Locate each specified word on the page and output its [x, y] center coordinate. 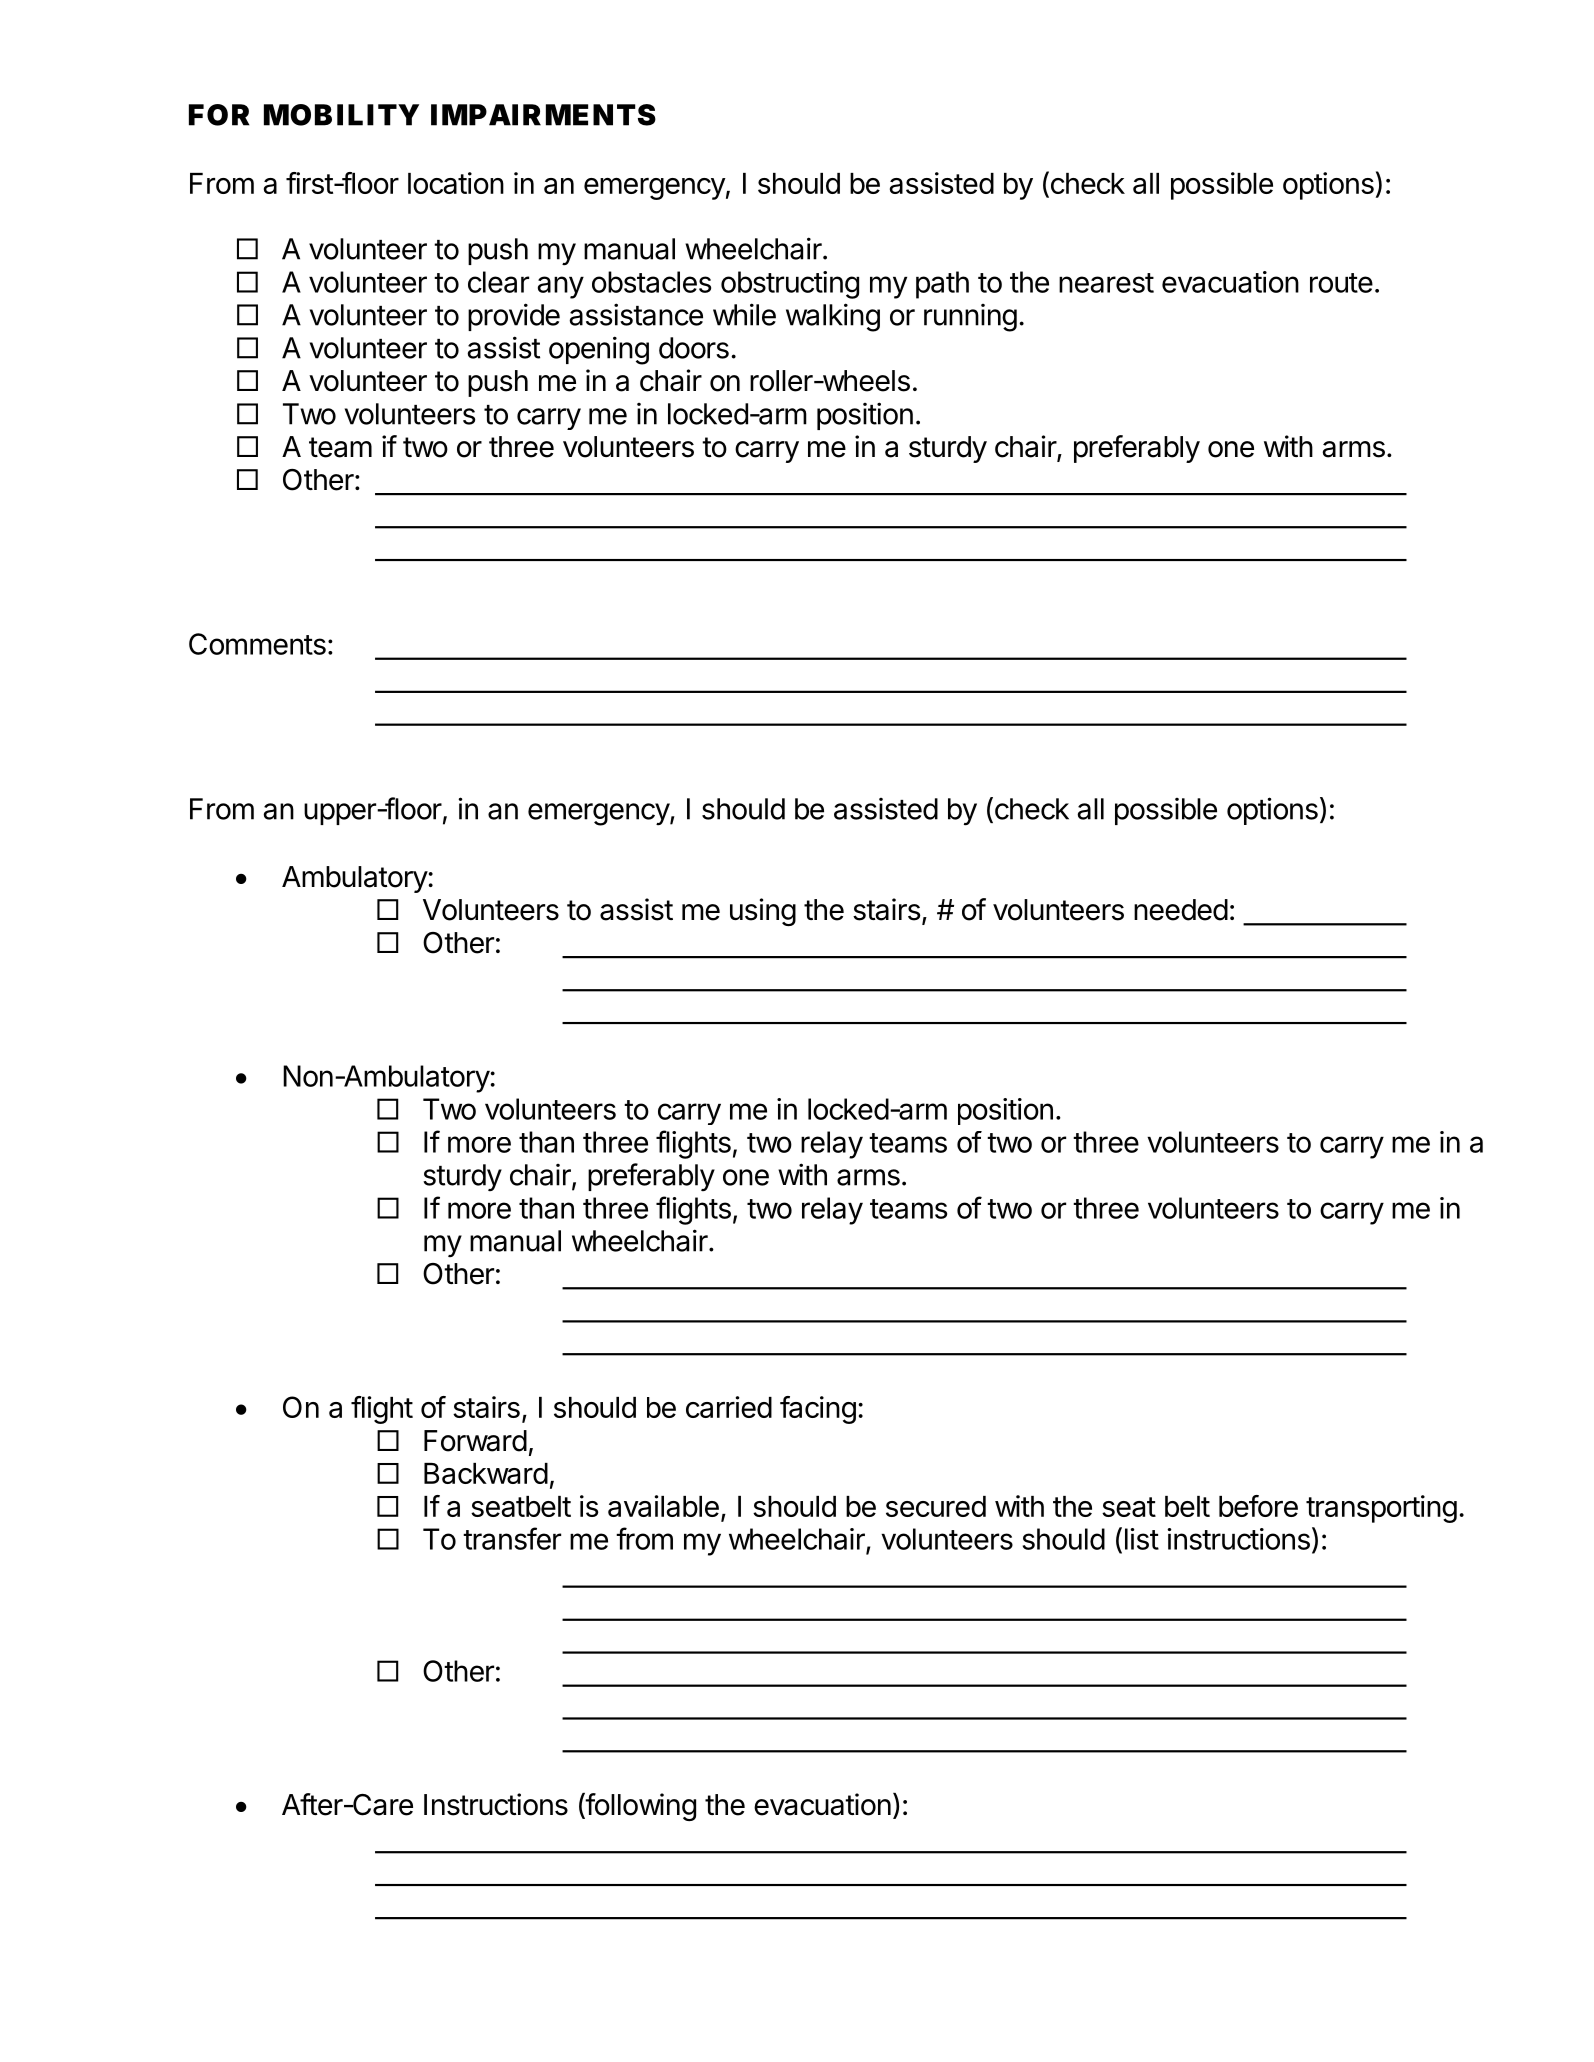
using [763, 912]
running [970, 318]
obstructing [790, 285]
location [456, 183]
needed [1181, 910]
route [1341, 283]
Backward [486, 1473]
